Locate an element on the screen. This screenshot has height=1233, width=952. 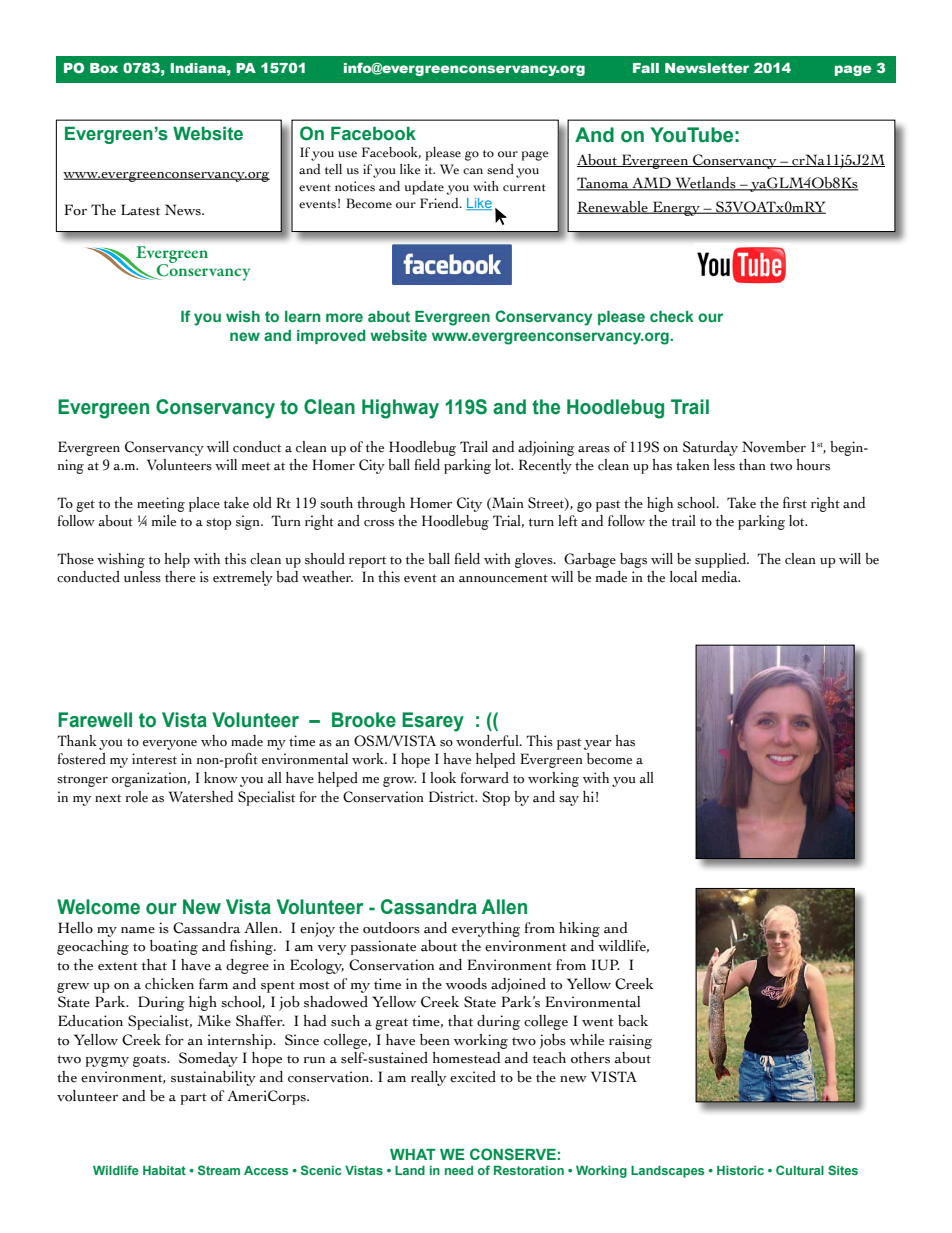
year is located at coordinates (598, 745).
